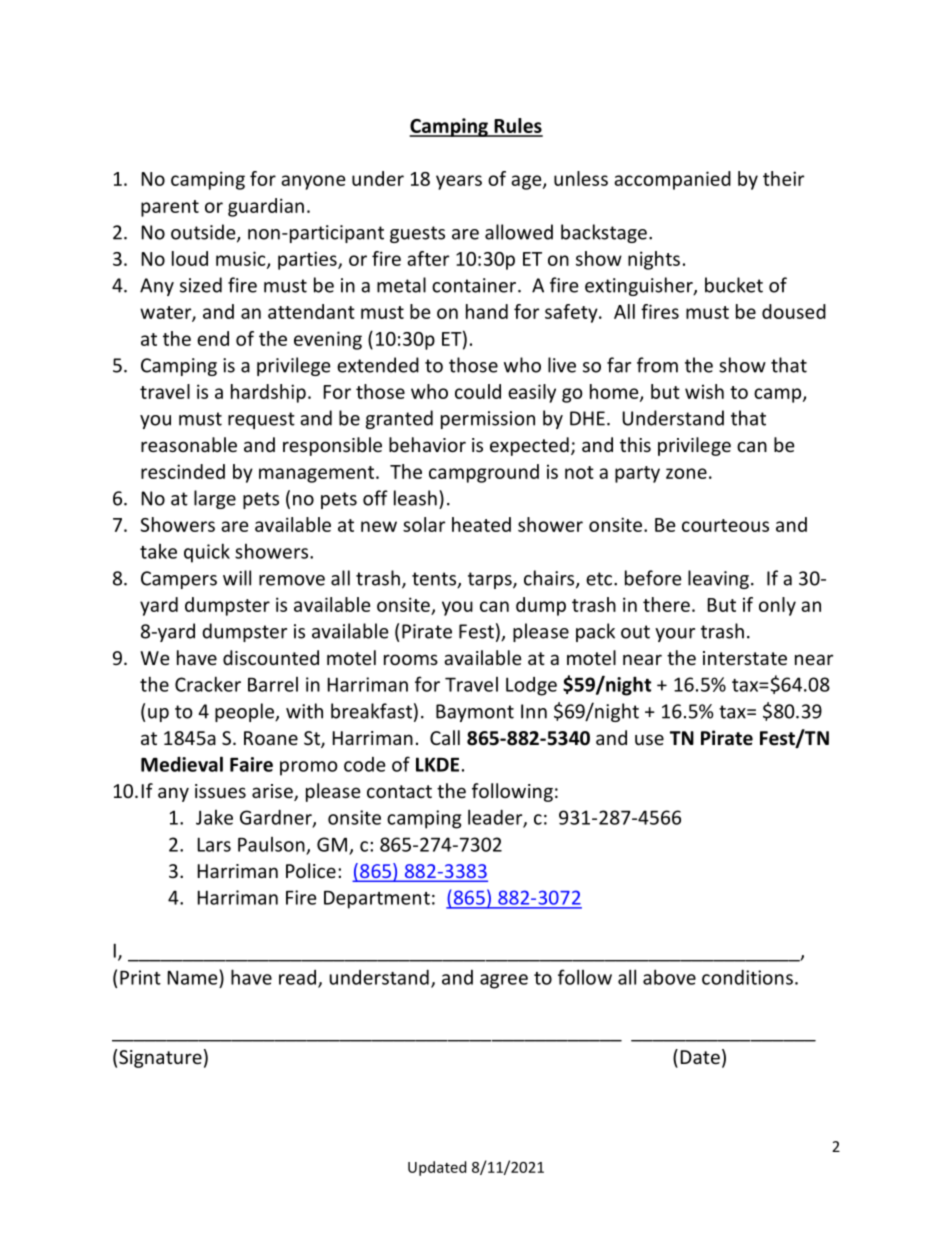  What do you see at coordinates (459, 182) in the screenshot?
I see `years` at bounding box center [459, 182].
